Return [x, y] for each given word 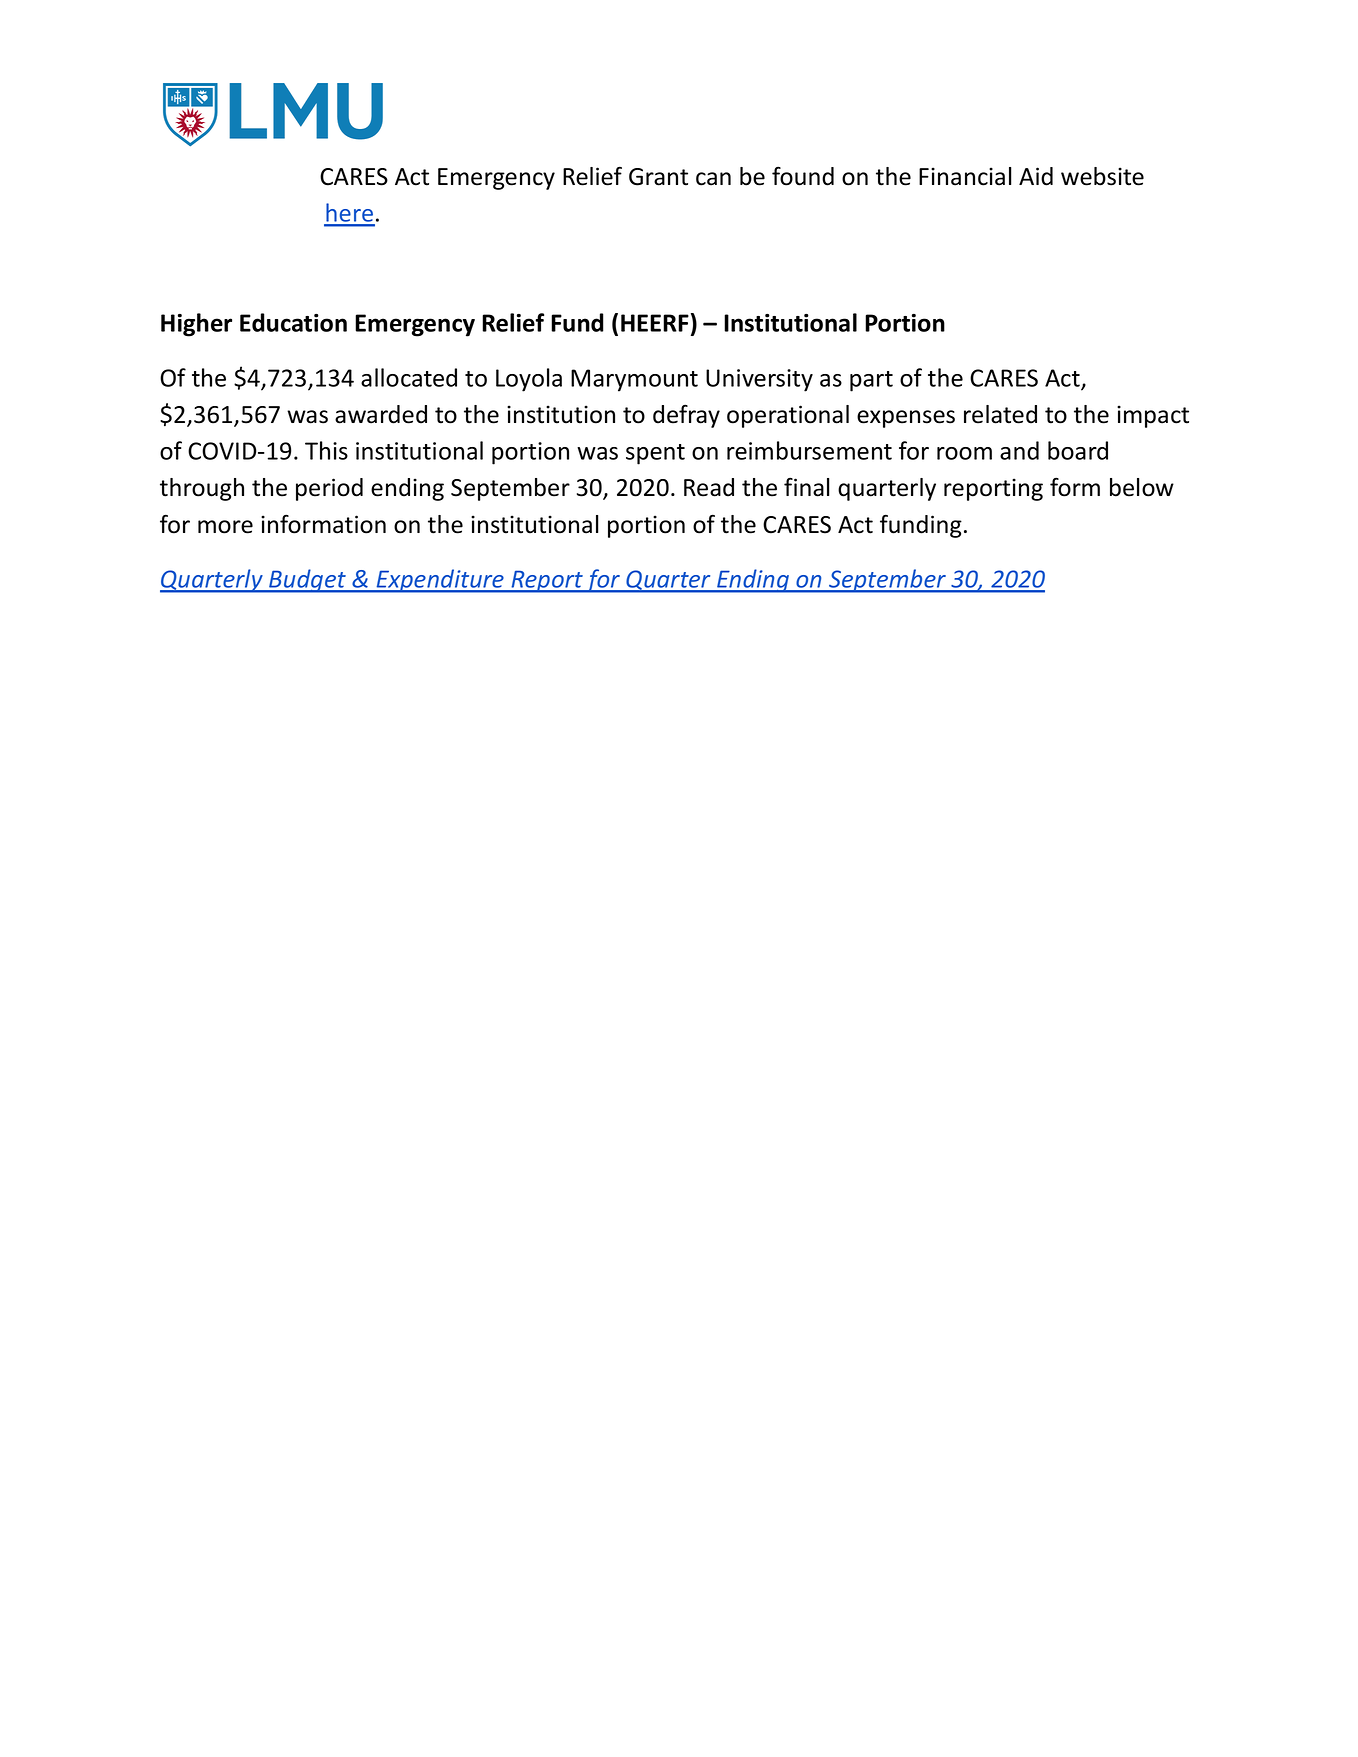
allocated [409, 377]
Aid [1036, 176]
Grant [658, 177]
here [349, 214]
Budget [307, 581]
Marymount [634, 380]
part [871, 381]
